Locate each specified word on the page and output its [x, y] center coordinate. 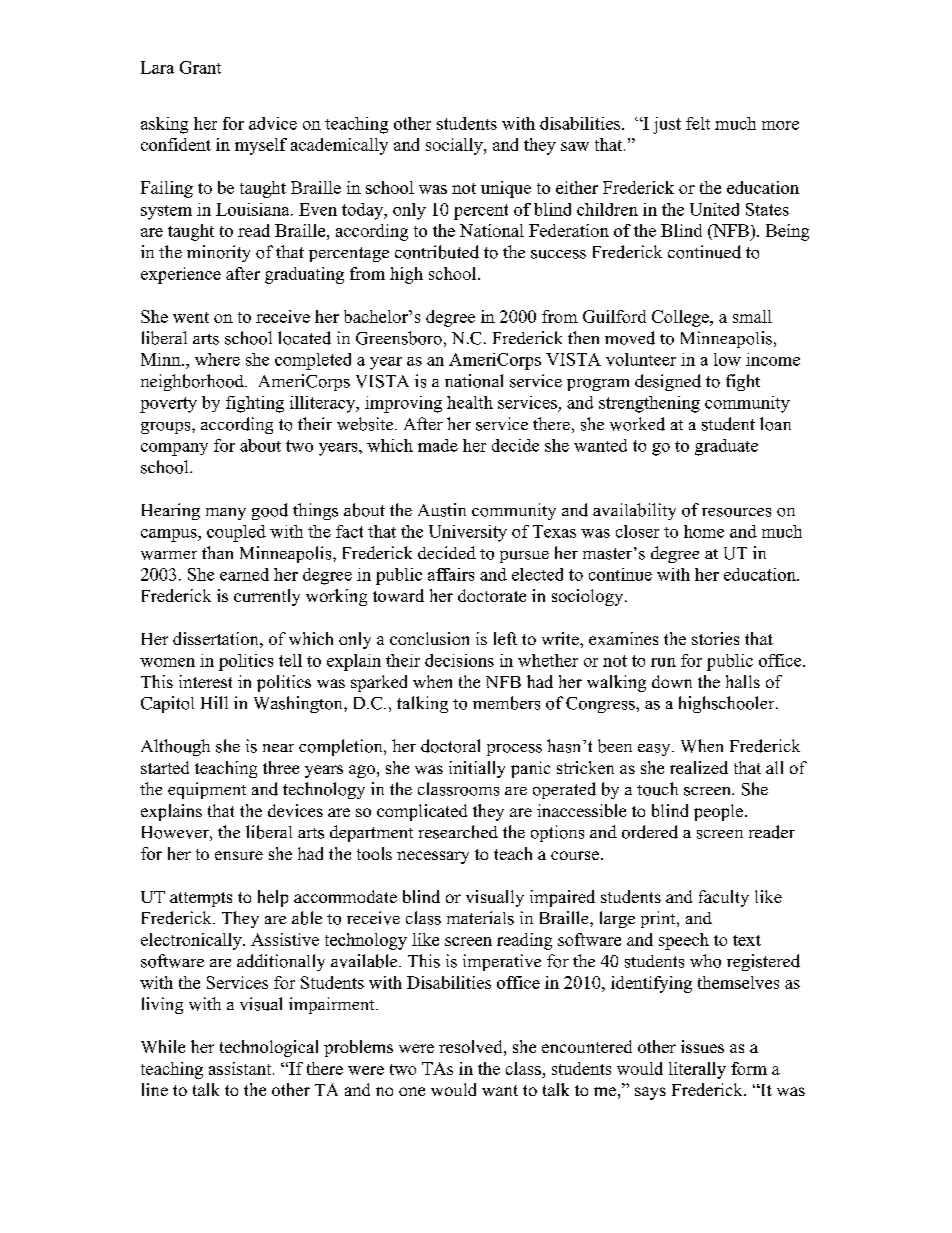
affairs [451, 574]
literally [697, 1070]
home [704, 531]
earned [244, 574]
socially [455, 146]
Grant [200, 67]
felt [698, 123]
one [412, 1091]
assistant [241, 1068]
